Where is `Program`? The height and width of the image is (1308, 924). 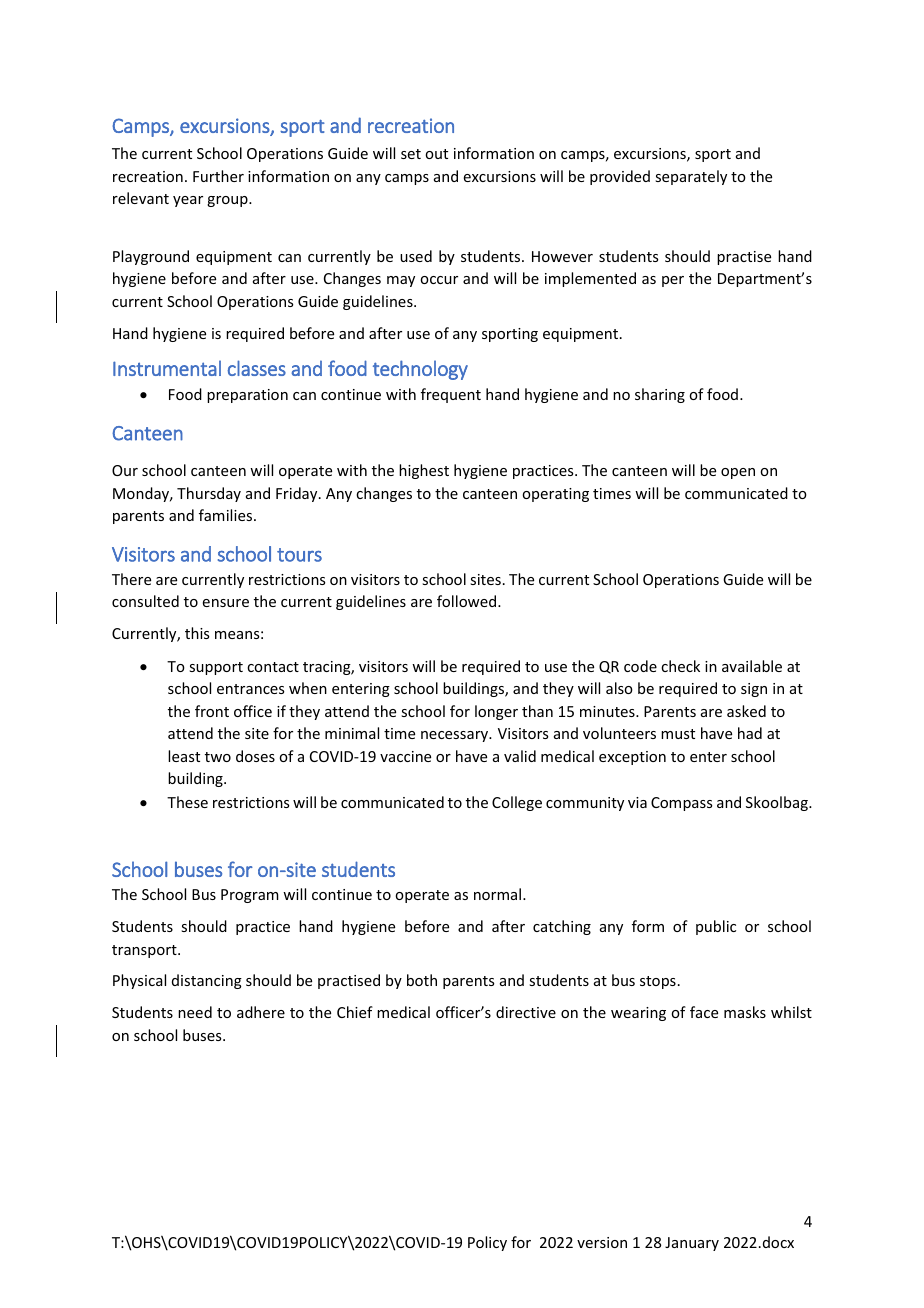 Program is located at coordinates (250, 896).
